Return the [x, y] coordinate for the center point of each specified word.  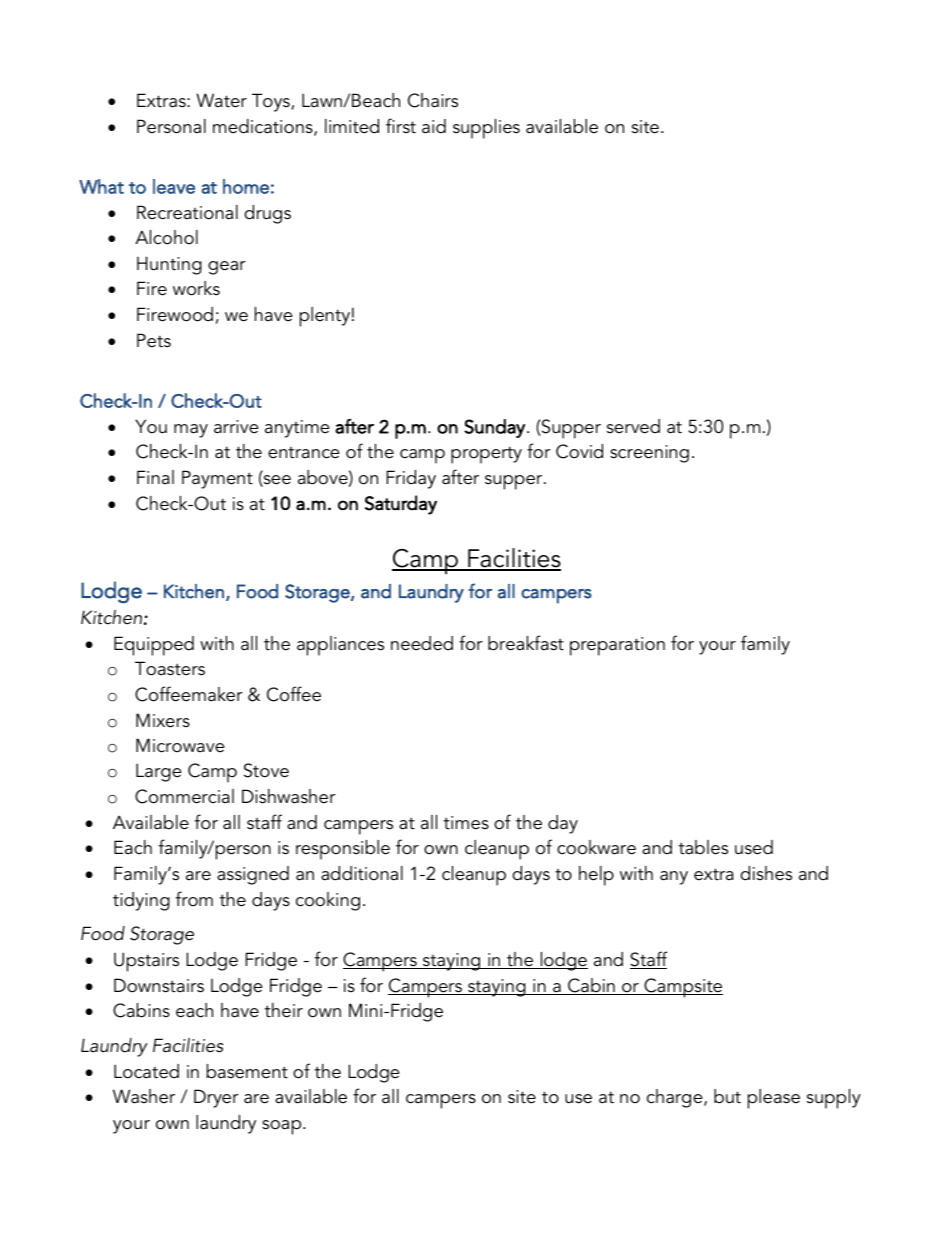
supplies [486, 129]
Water [221, 100]
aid [434, 126]
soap [283, 1127]
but [727, 1096]
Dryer [216, 1098]
